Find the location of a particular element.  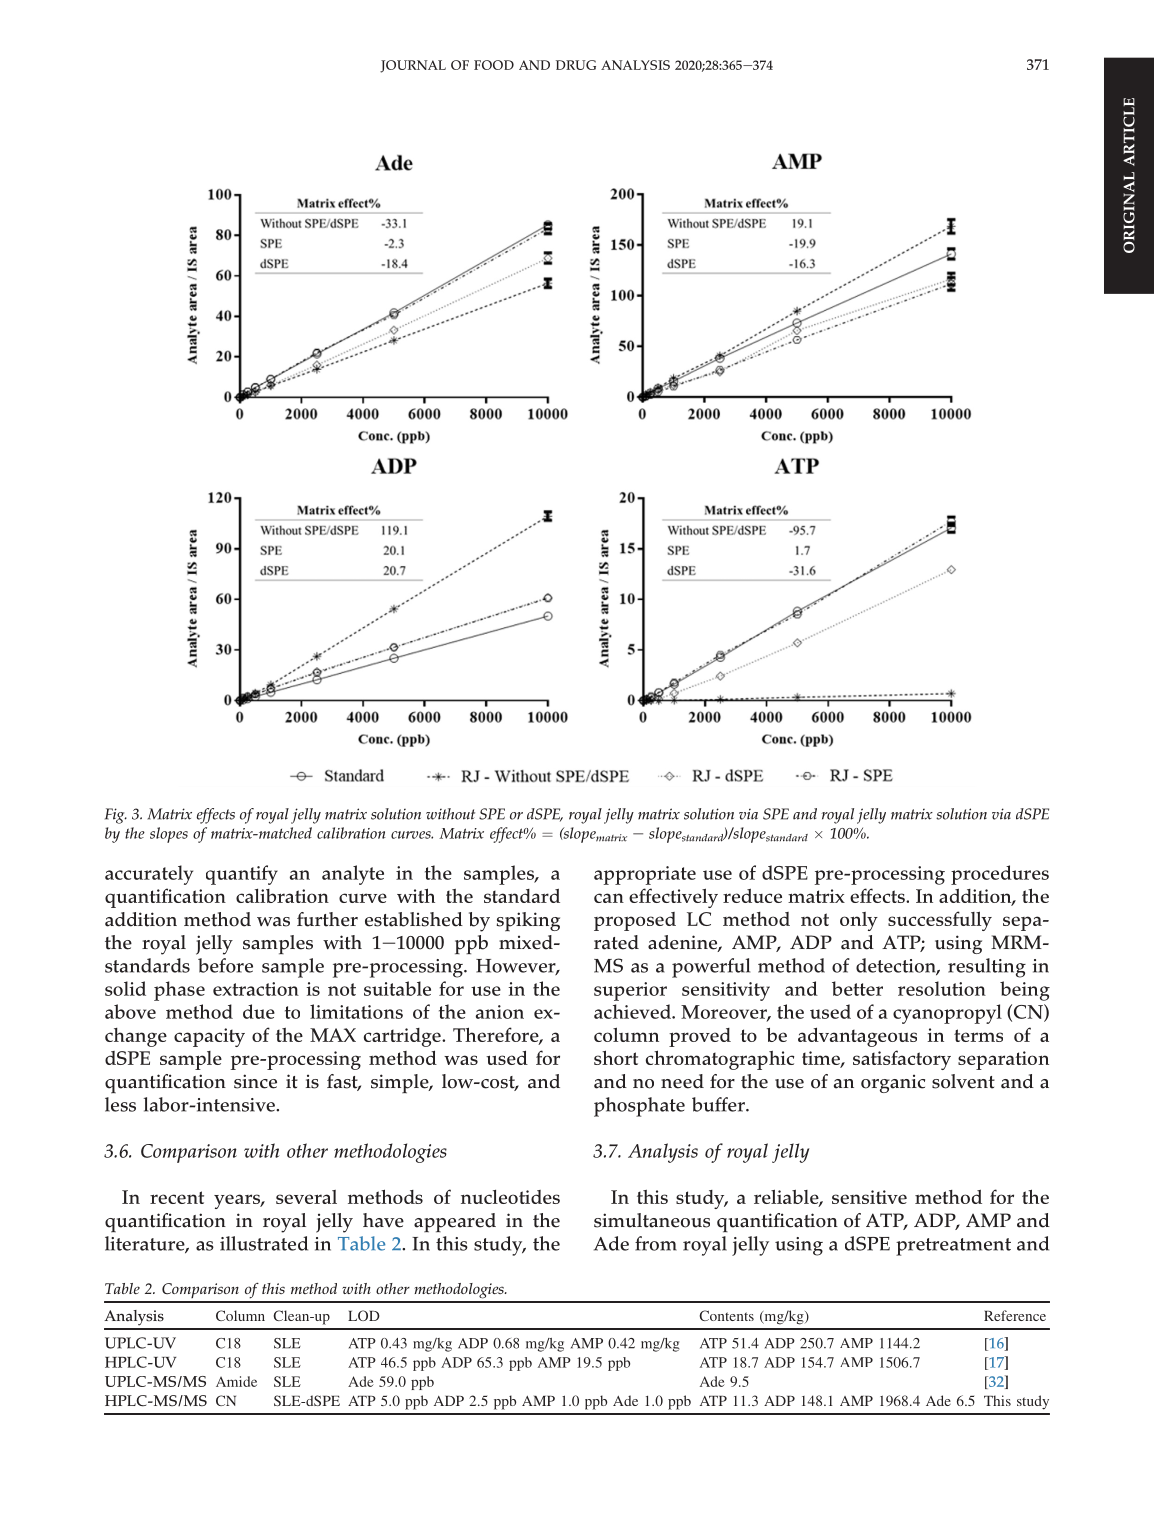

FOOD is located at coordinates (494, 65).
